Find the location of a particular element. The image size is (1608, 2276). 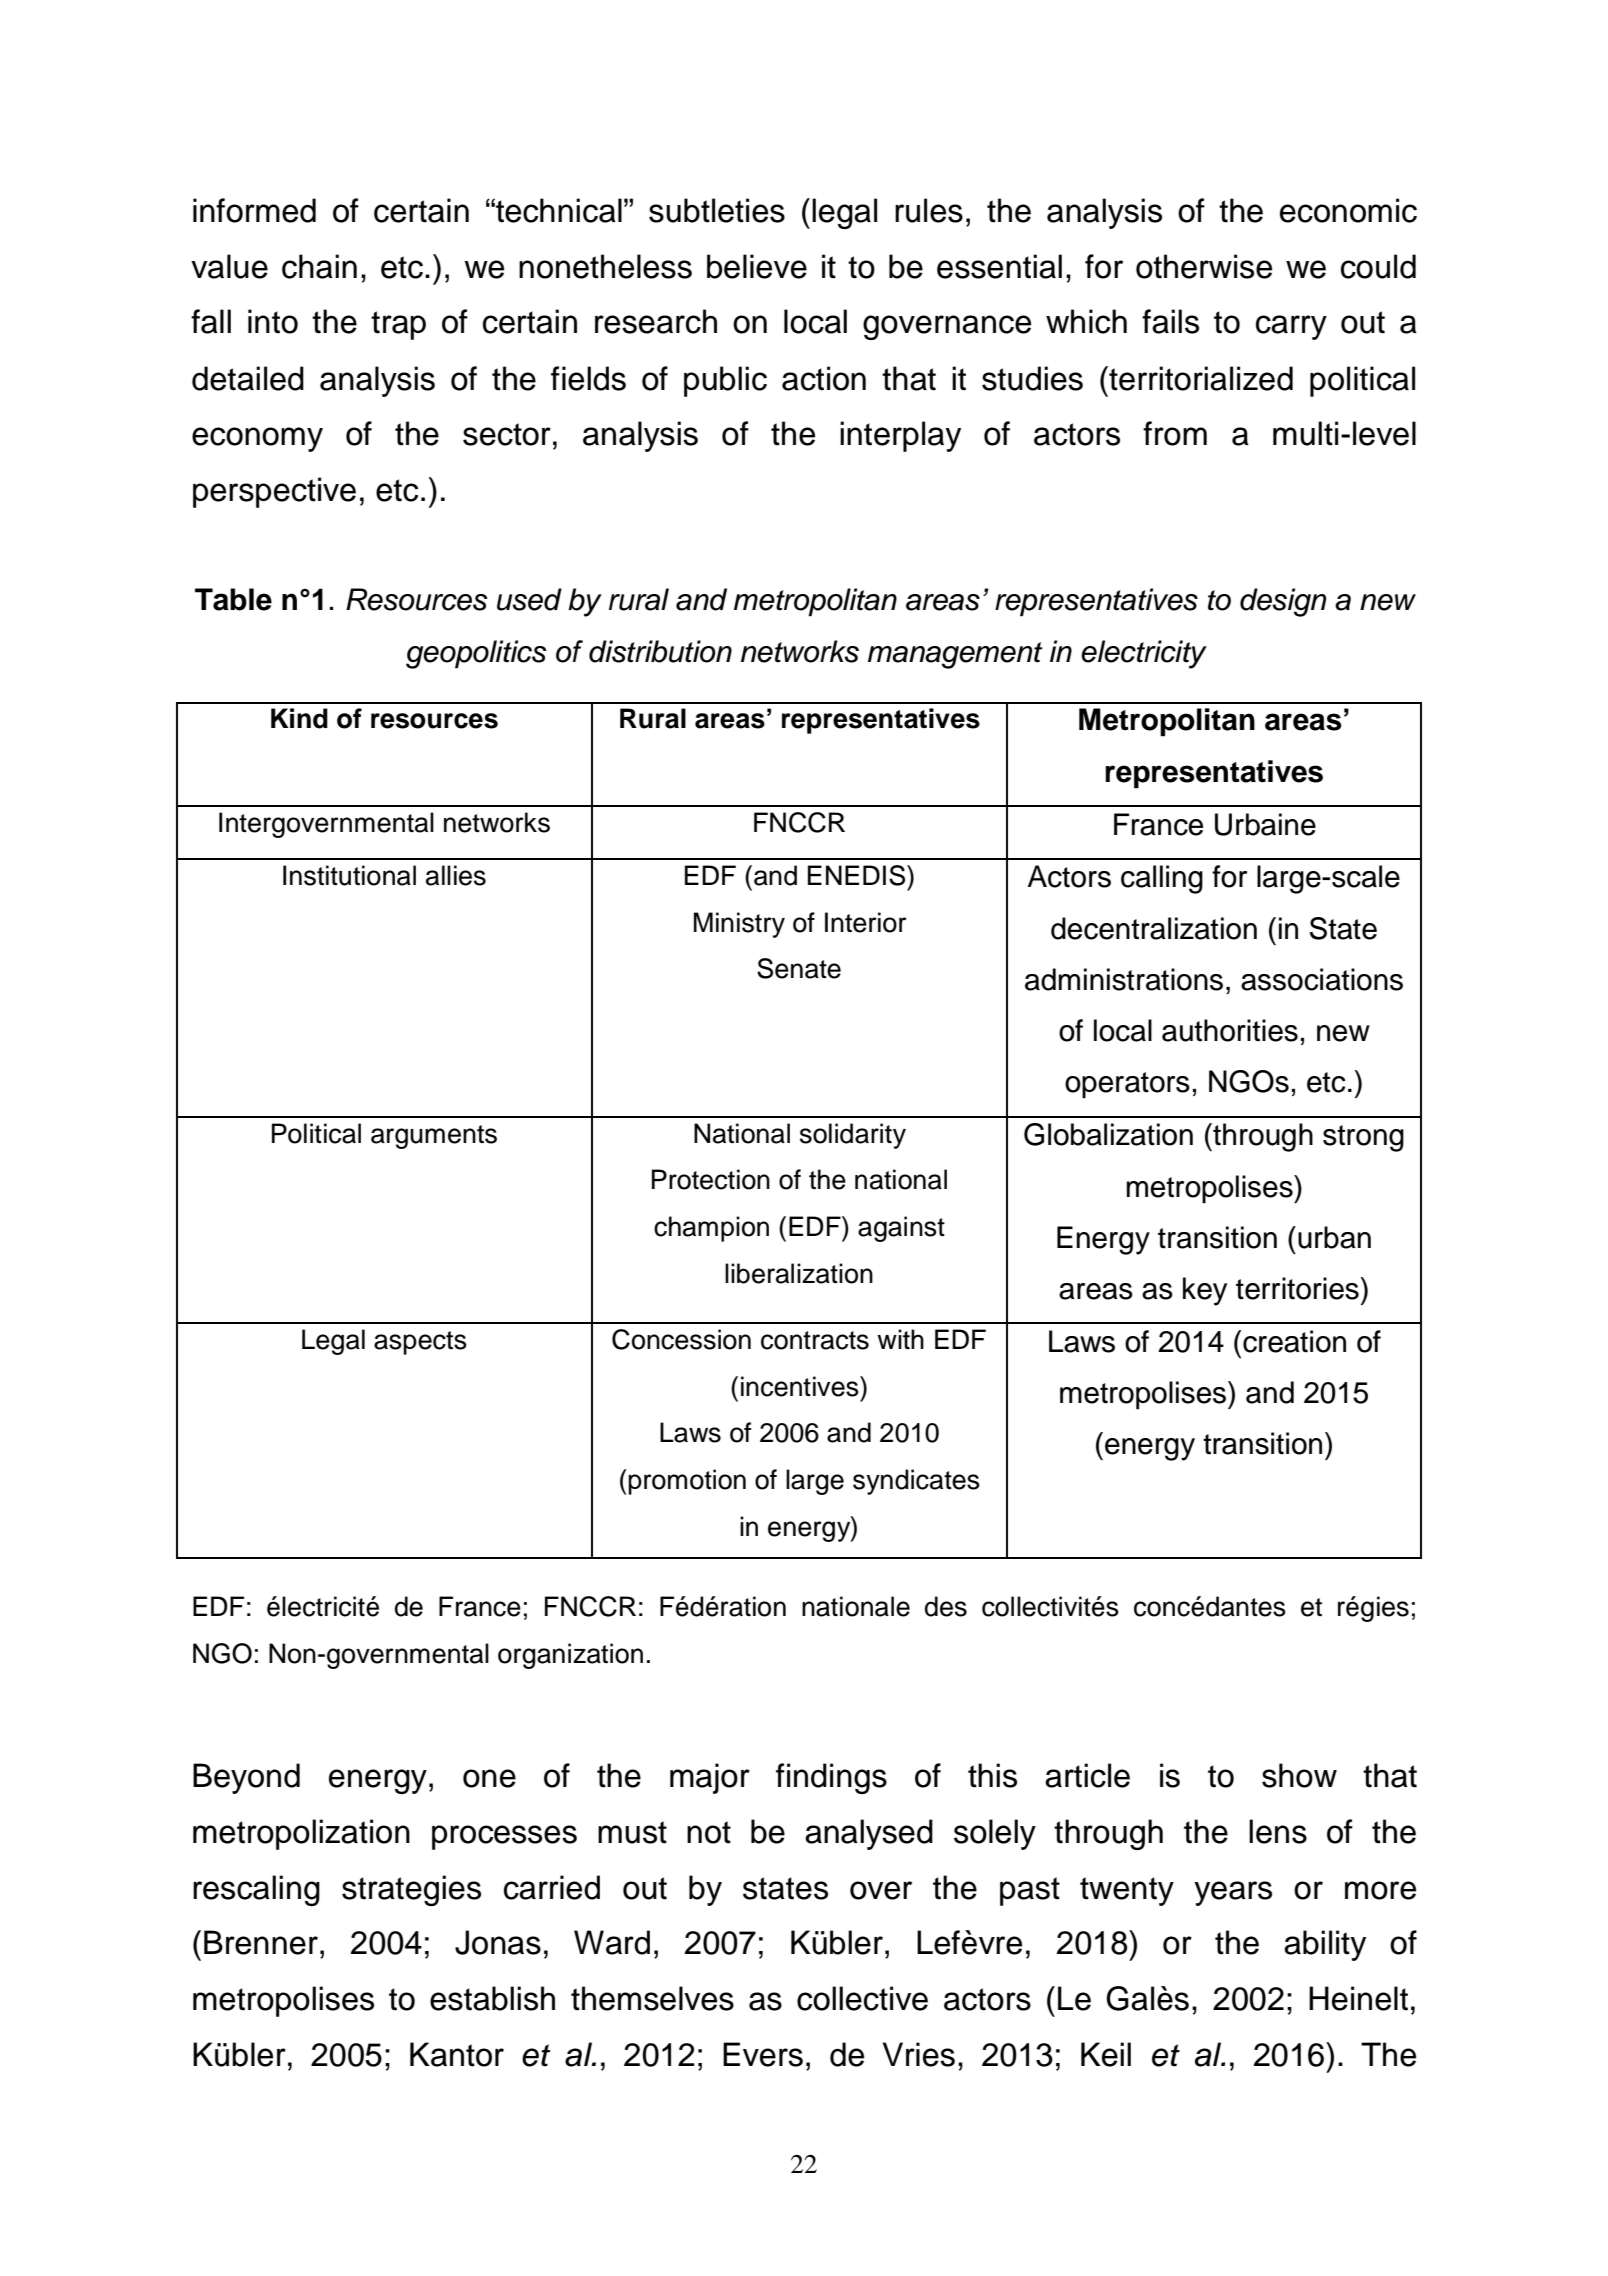

strong is located at coordinates (1363, 1138).
